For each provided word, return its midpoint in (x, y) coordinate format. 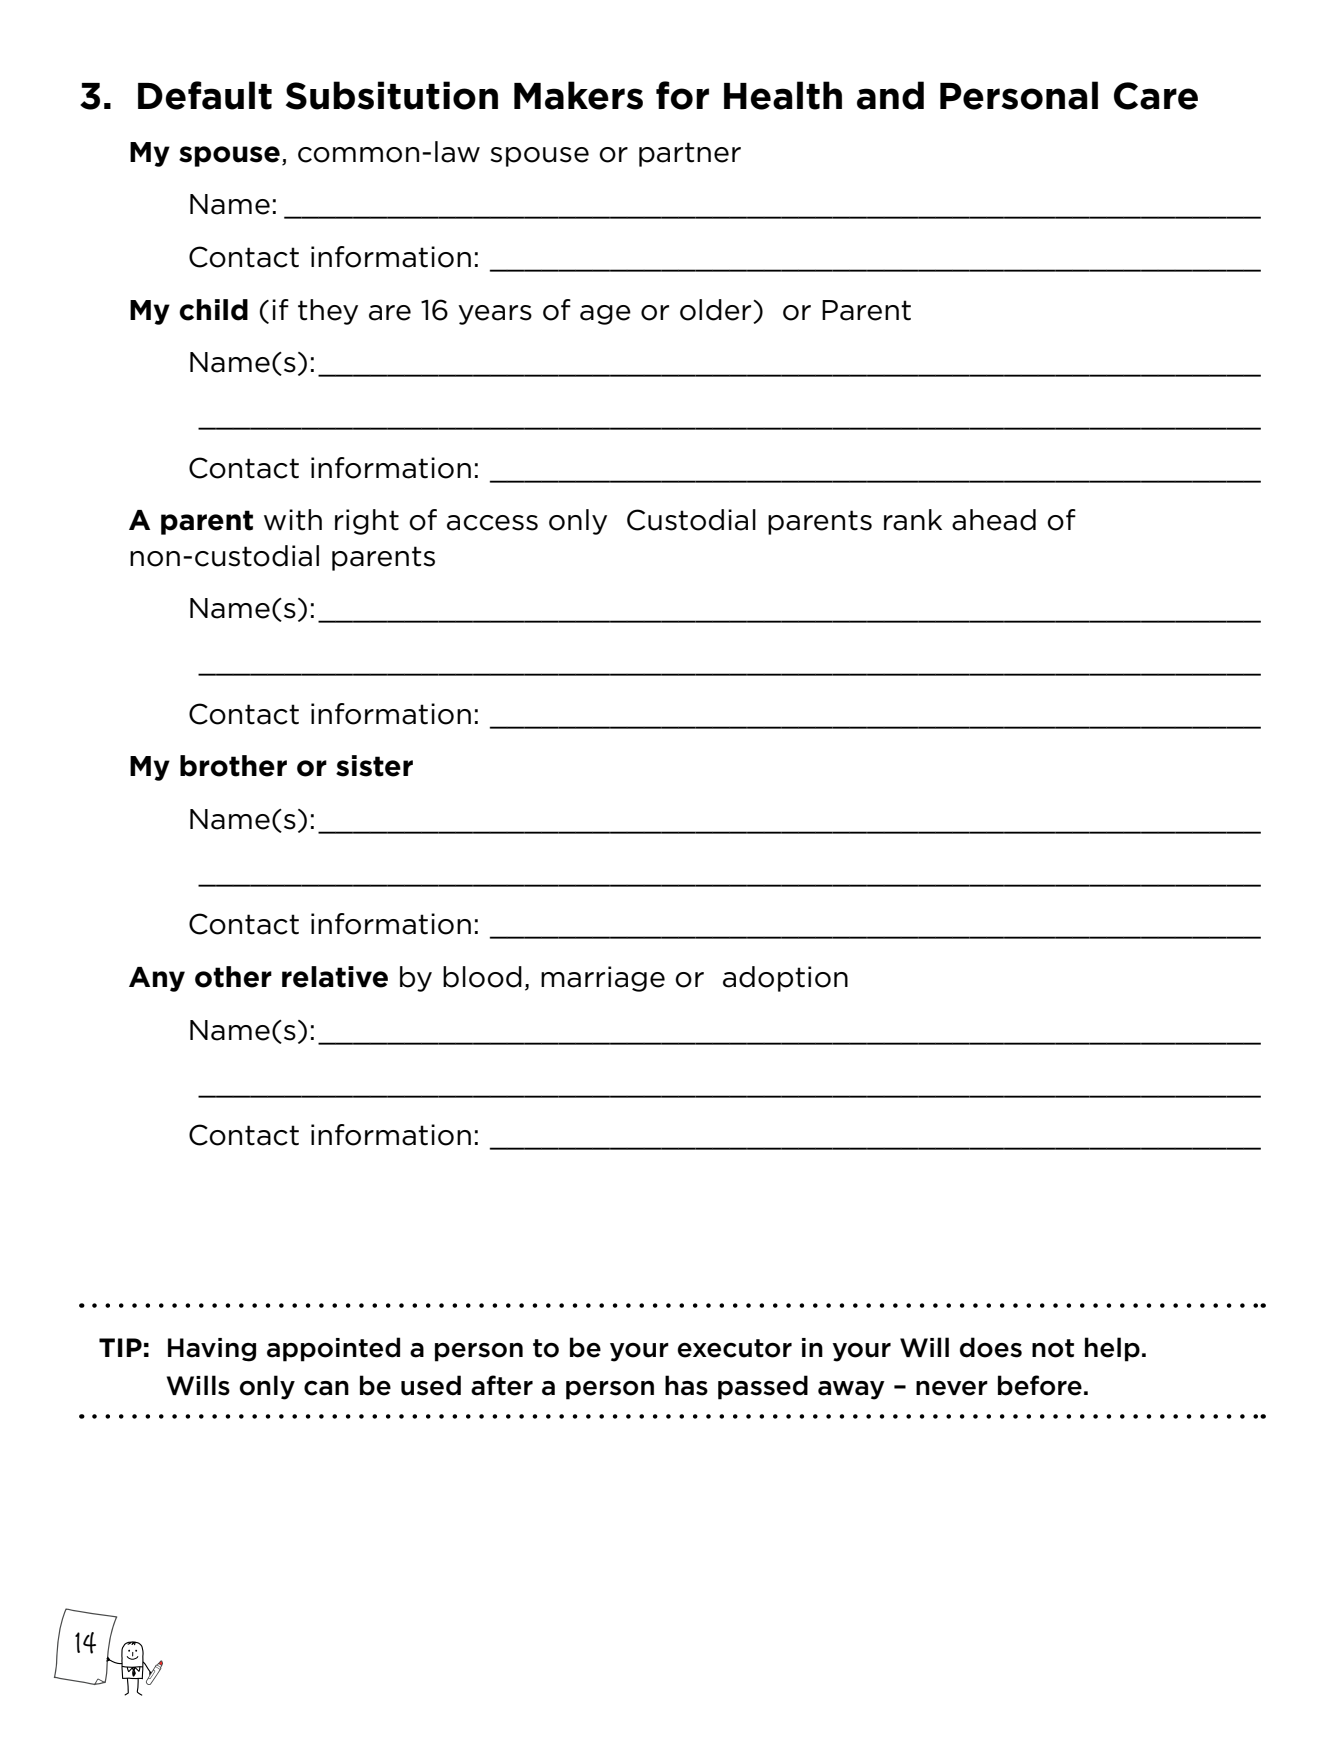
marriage (603, 979)
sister (374, 766)
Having (212, 1350)
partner (690, 154)
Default (205, 95)
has (686, 1385)
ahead (994, 520)
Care (1156, 96)
